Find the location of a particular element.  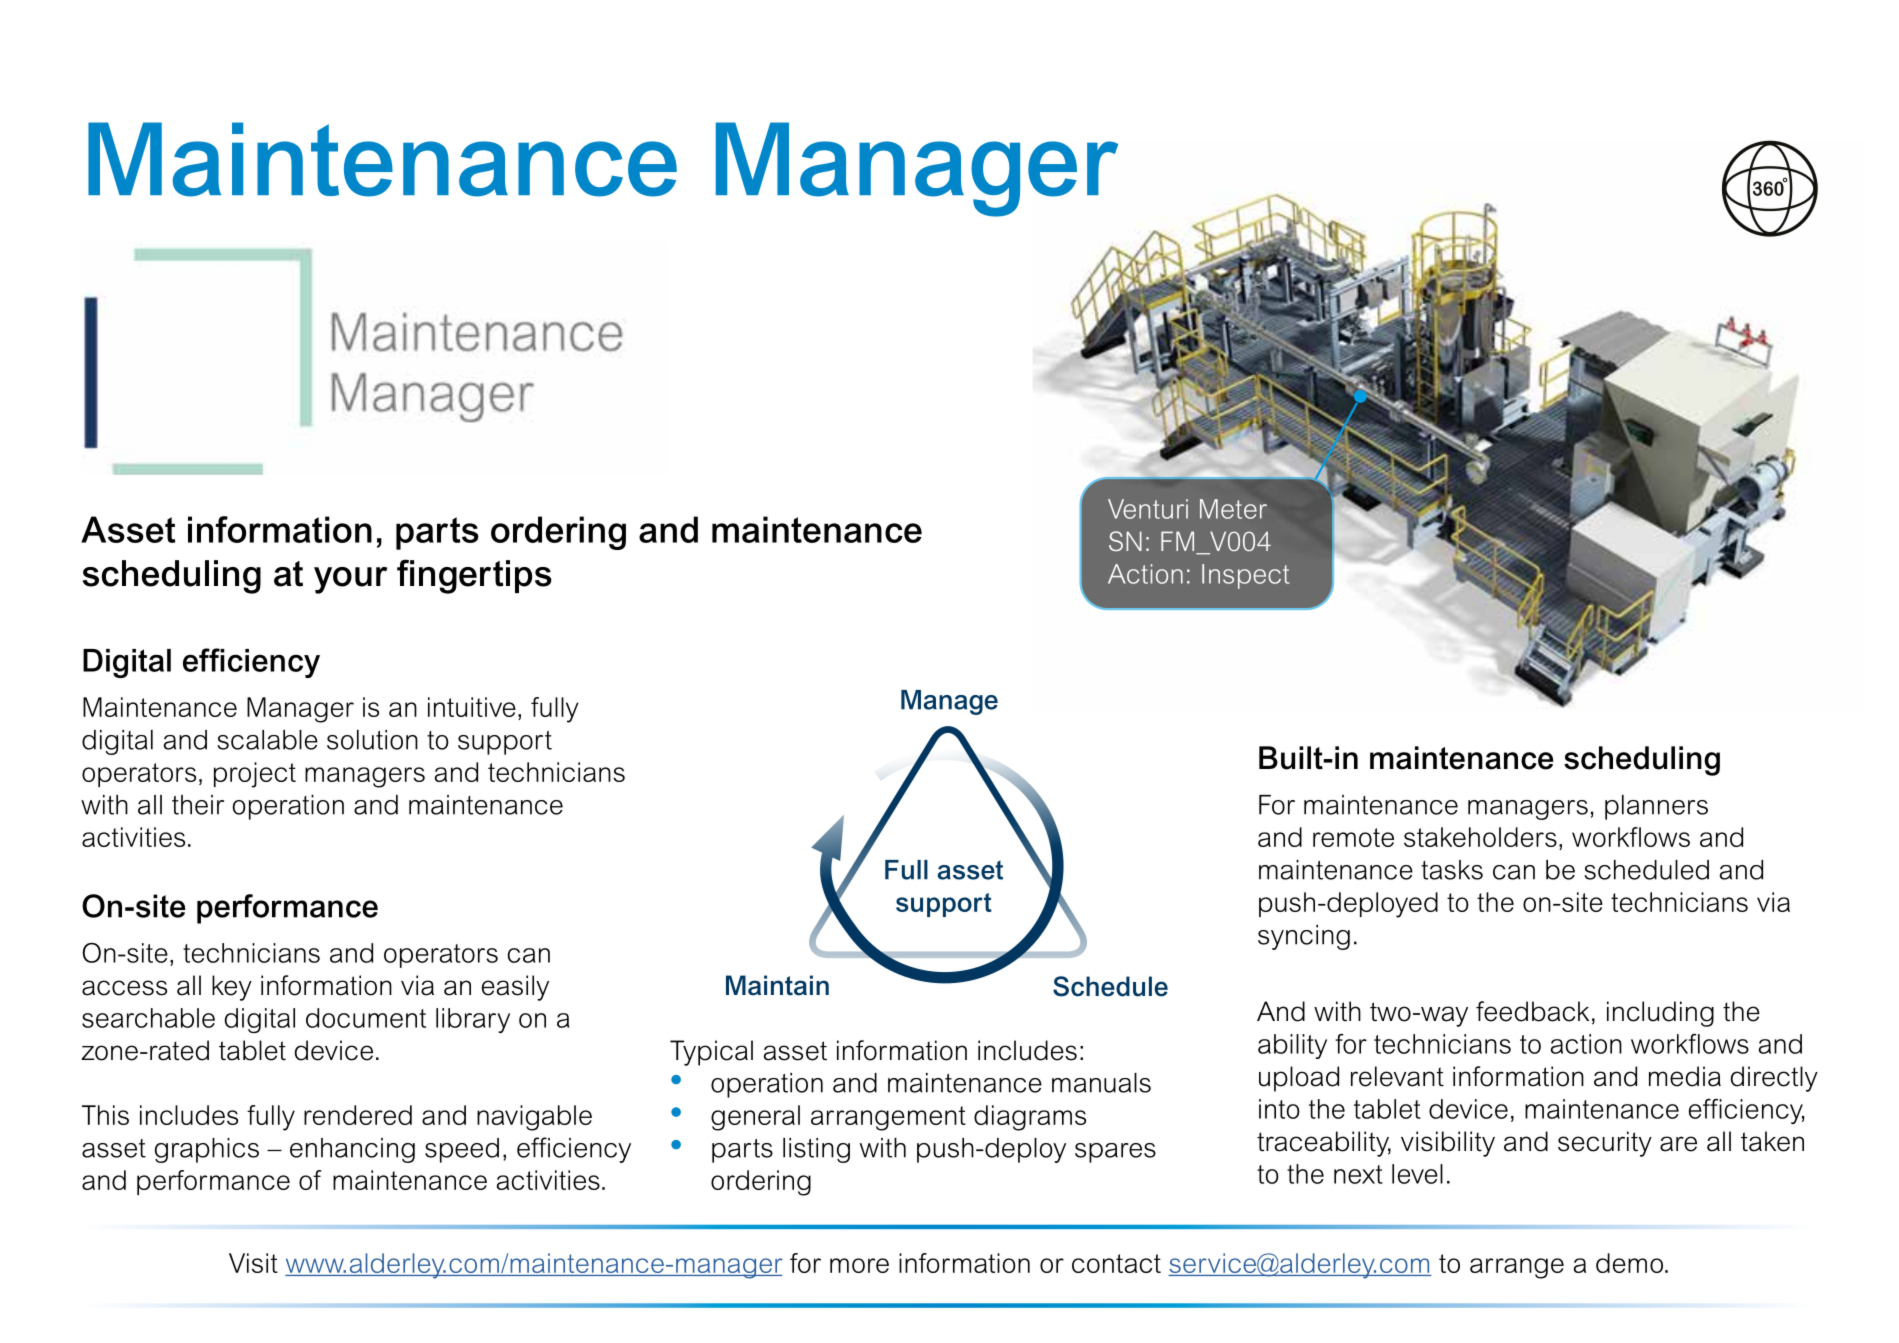

Visit is located at coordinates (253, 1263).
